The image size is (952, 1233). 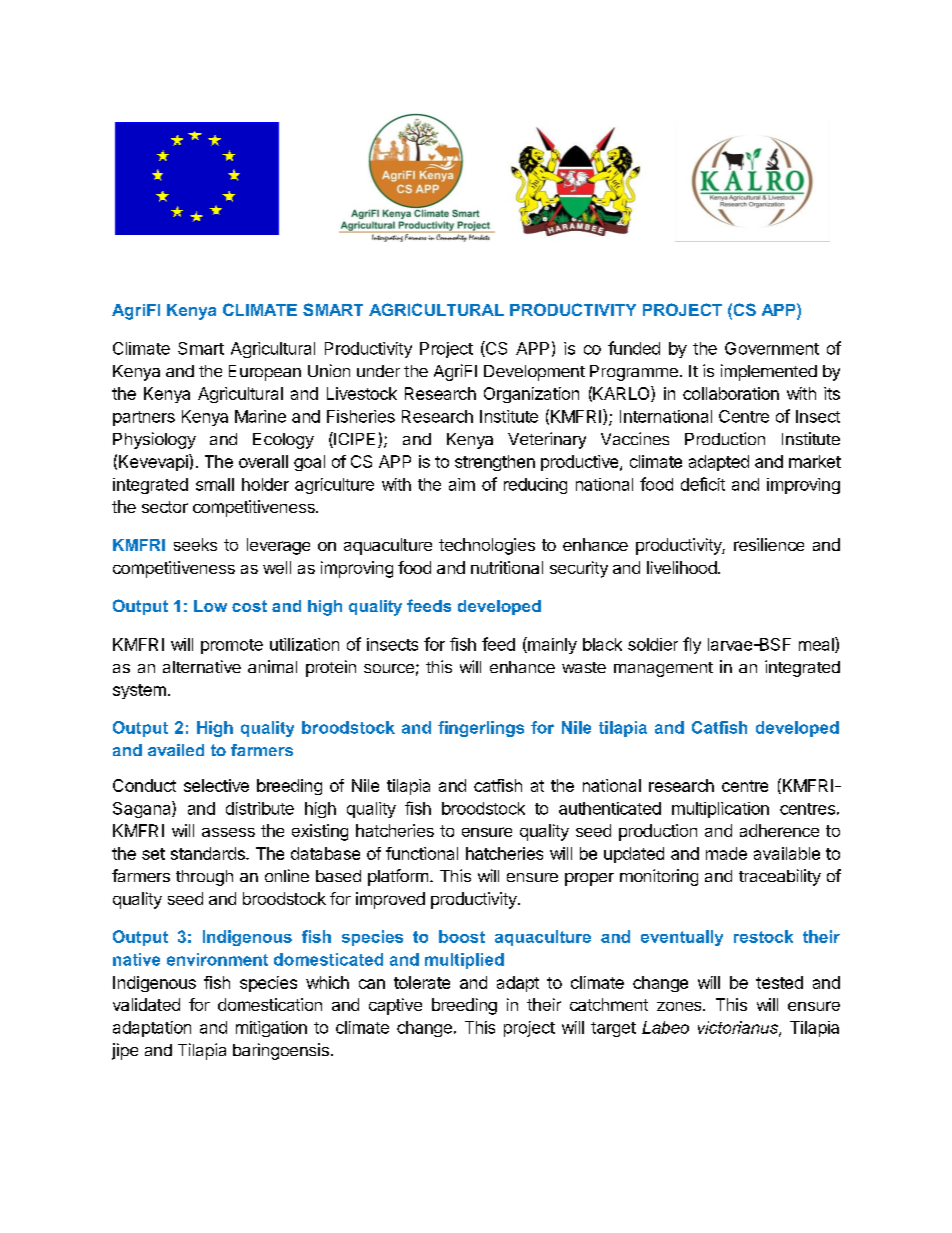 I want to click on European, so click(x=265, y=373).
